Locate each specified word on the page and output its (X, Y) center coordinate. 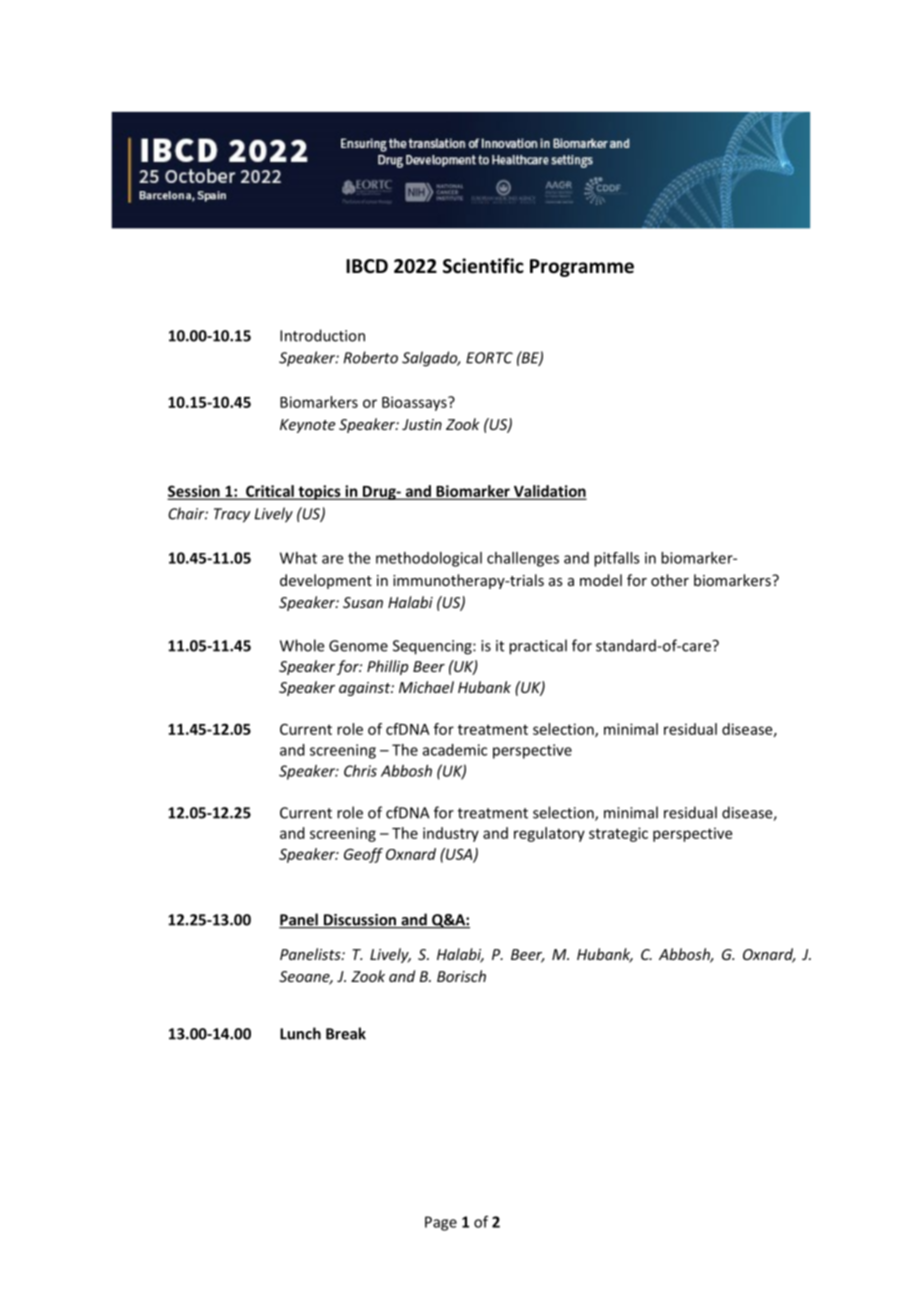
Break (346, 1033)
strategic (618, 834)
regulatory (549, 834)
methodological (429, 559)
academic (455, 750)
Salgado (431, 359)
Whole (302, 645)
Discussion (359, 921)
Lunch (300, 1033)
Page (441, 1223)
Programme (582, 268)
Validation (549, 492)
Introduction (322, 335)
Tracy (232, 515)
